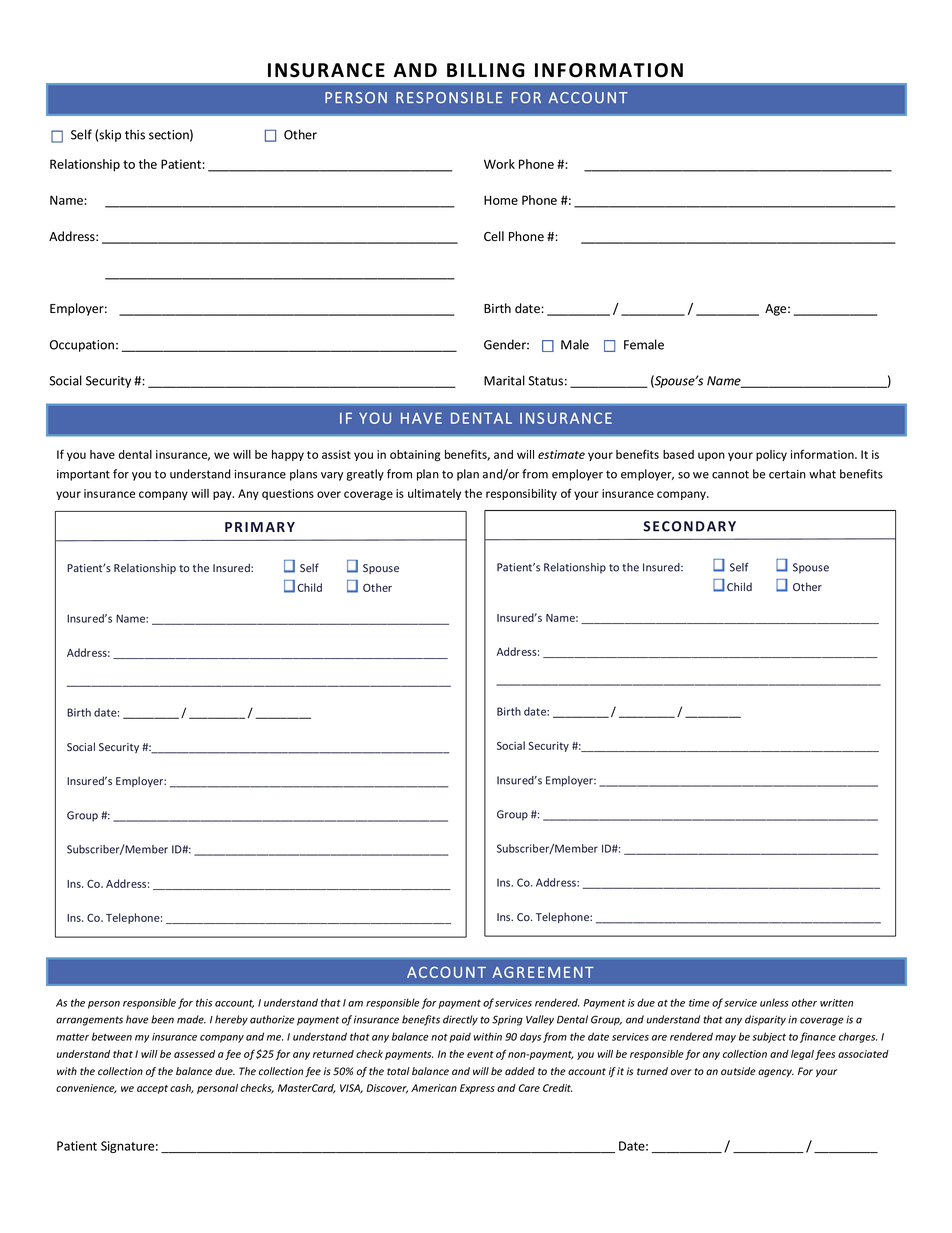  What do you see at coordinates (501, 200) in the image?
I see `Home` at bounding box center [501, 200].
